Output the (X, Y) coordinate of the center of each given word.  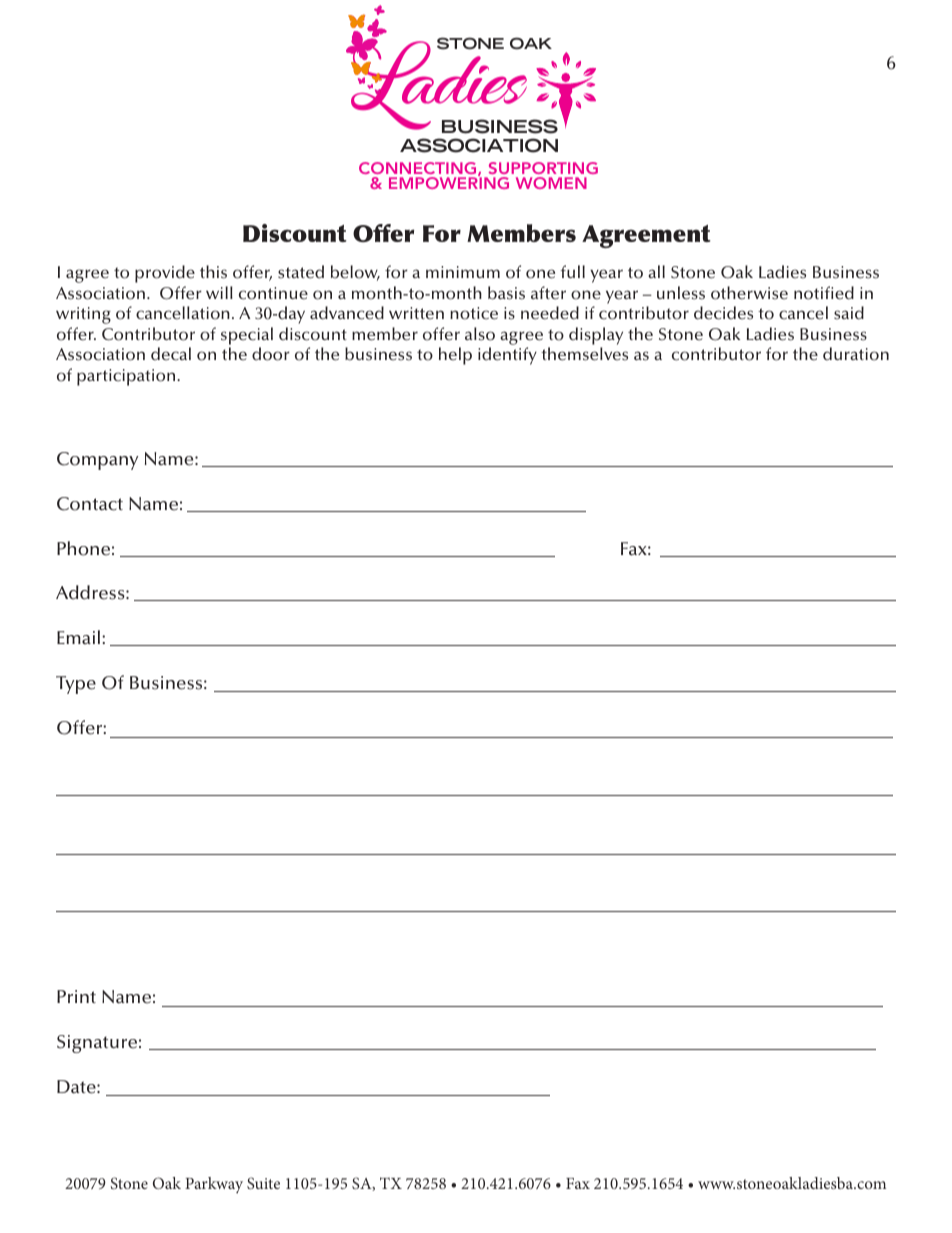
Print (76, 996)
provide (165, 274)
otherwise (749, 293)
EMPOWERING (449, 182)
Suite (263, 1183)
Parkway (214, 1185)
